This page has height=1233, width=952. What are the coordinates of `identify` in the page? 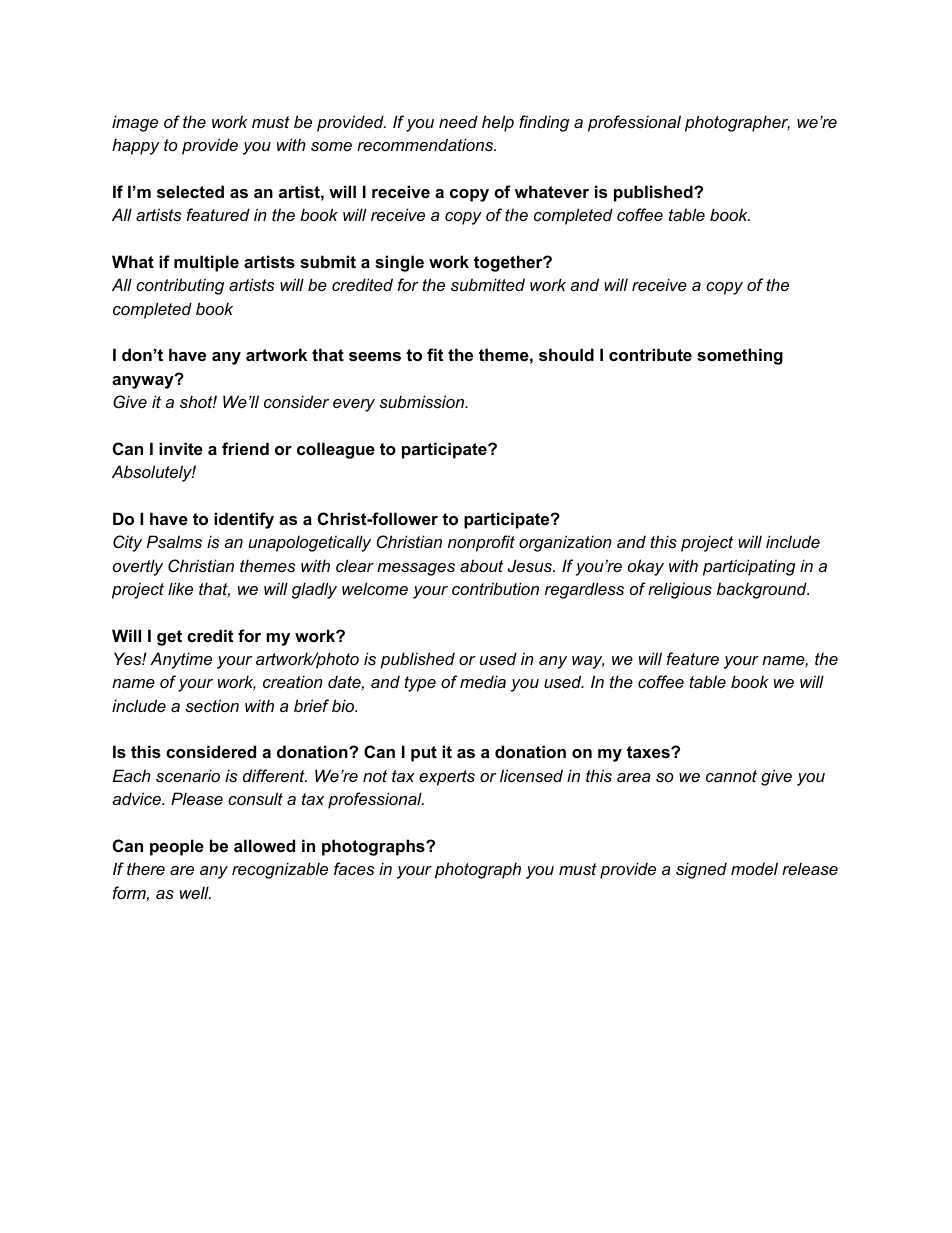 It's located at (244, 520).
